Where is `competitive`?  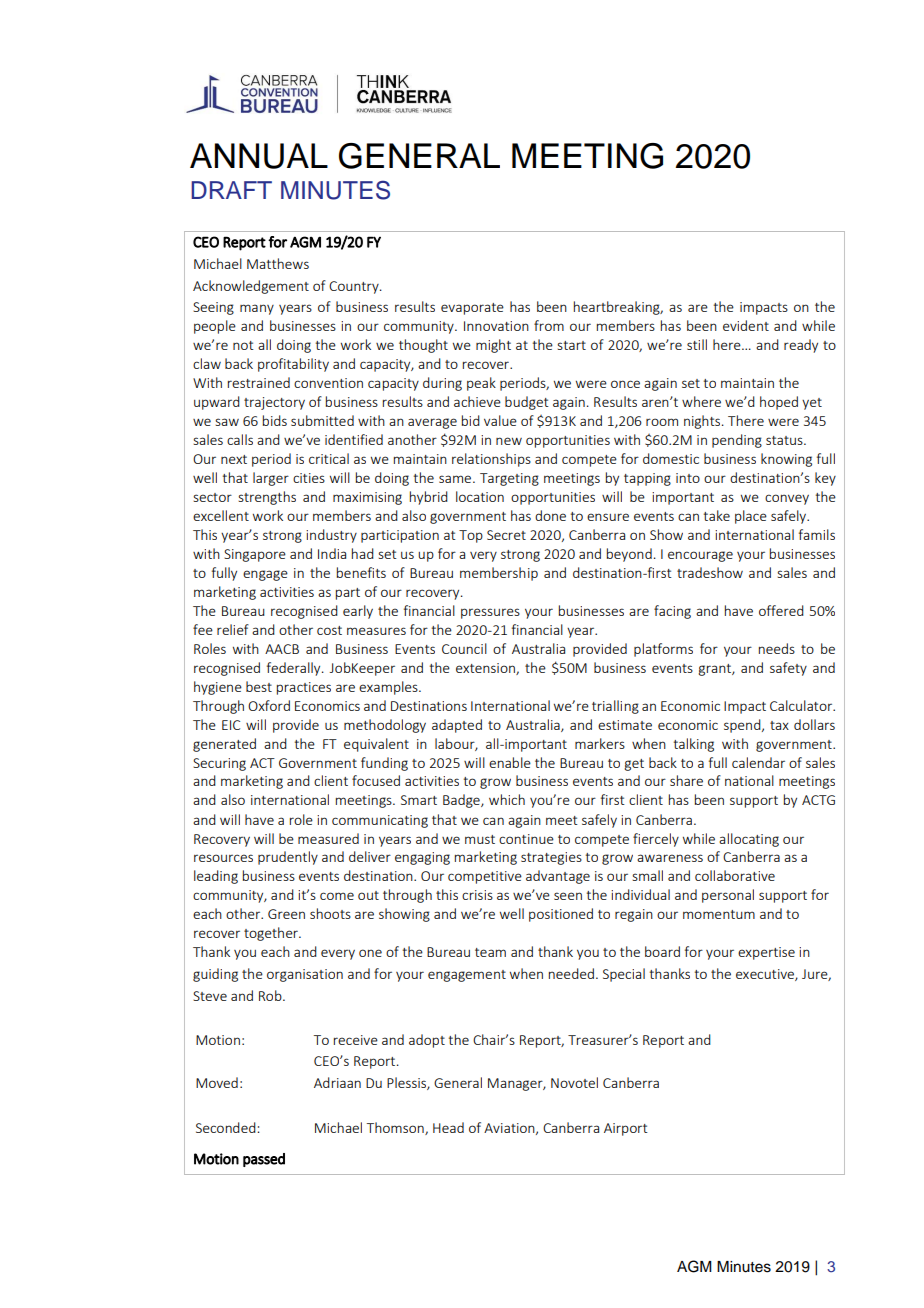
competitive is located at coordinates (485, 877).
